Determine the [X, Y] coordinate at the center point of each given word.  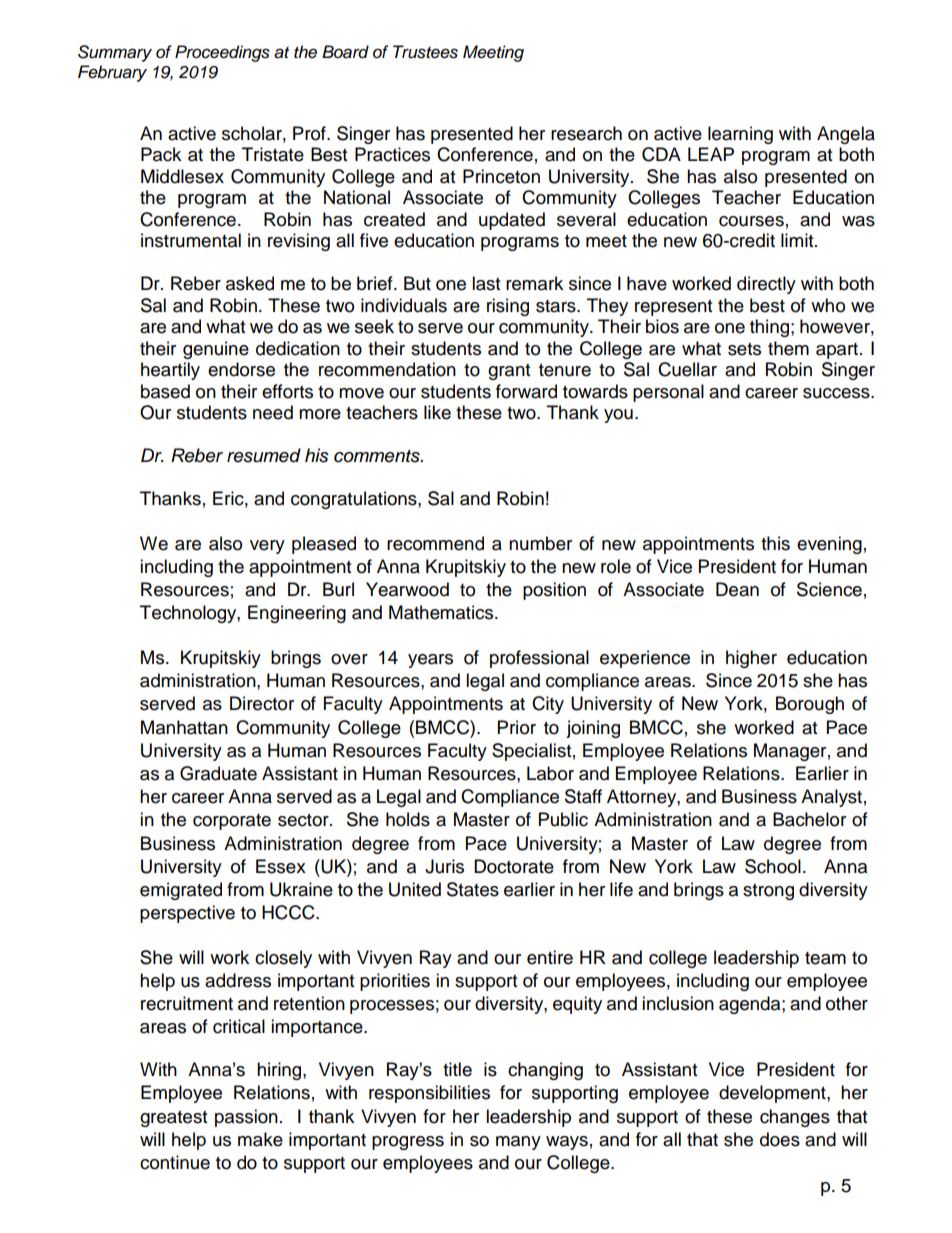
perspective [187, 914]
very [267, 547]
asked [250, 283]
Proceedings [222, 53]
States [473, 889]
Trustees [425, 52]
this [775, 543]
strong [768, 892]
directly [766, 285]
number [540, 543]
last [486, 283]
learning [740, 135]
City [548, 705]
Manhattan [184, 727]
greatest [173, 1119]
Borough [810, 705]
